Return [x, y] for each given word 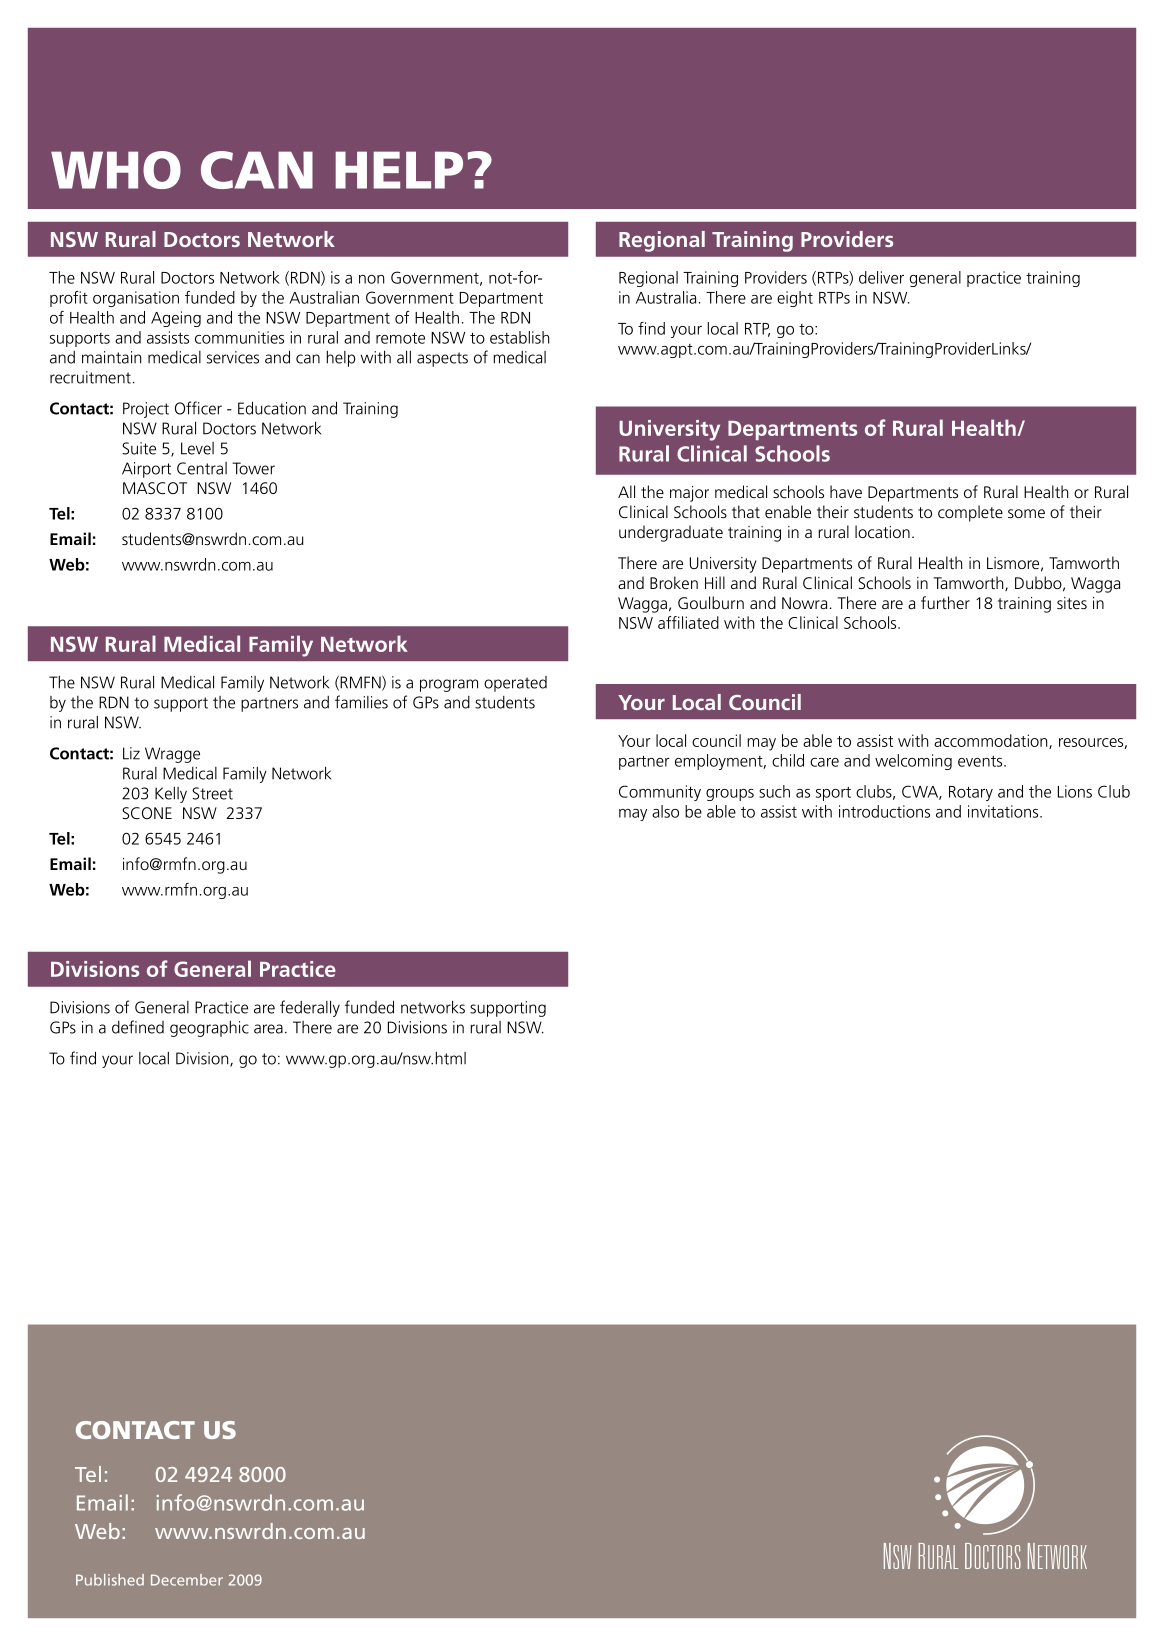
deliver [881, 277]
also [665, 811]
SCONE [147, 813]
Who [116, 170]
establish [519, 337]
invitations [1004, 811]
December [187, 1580]
